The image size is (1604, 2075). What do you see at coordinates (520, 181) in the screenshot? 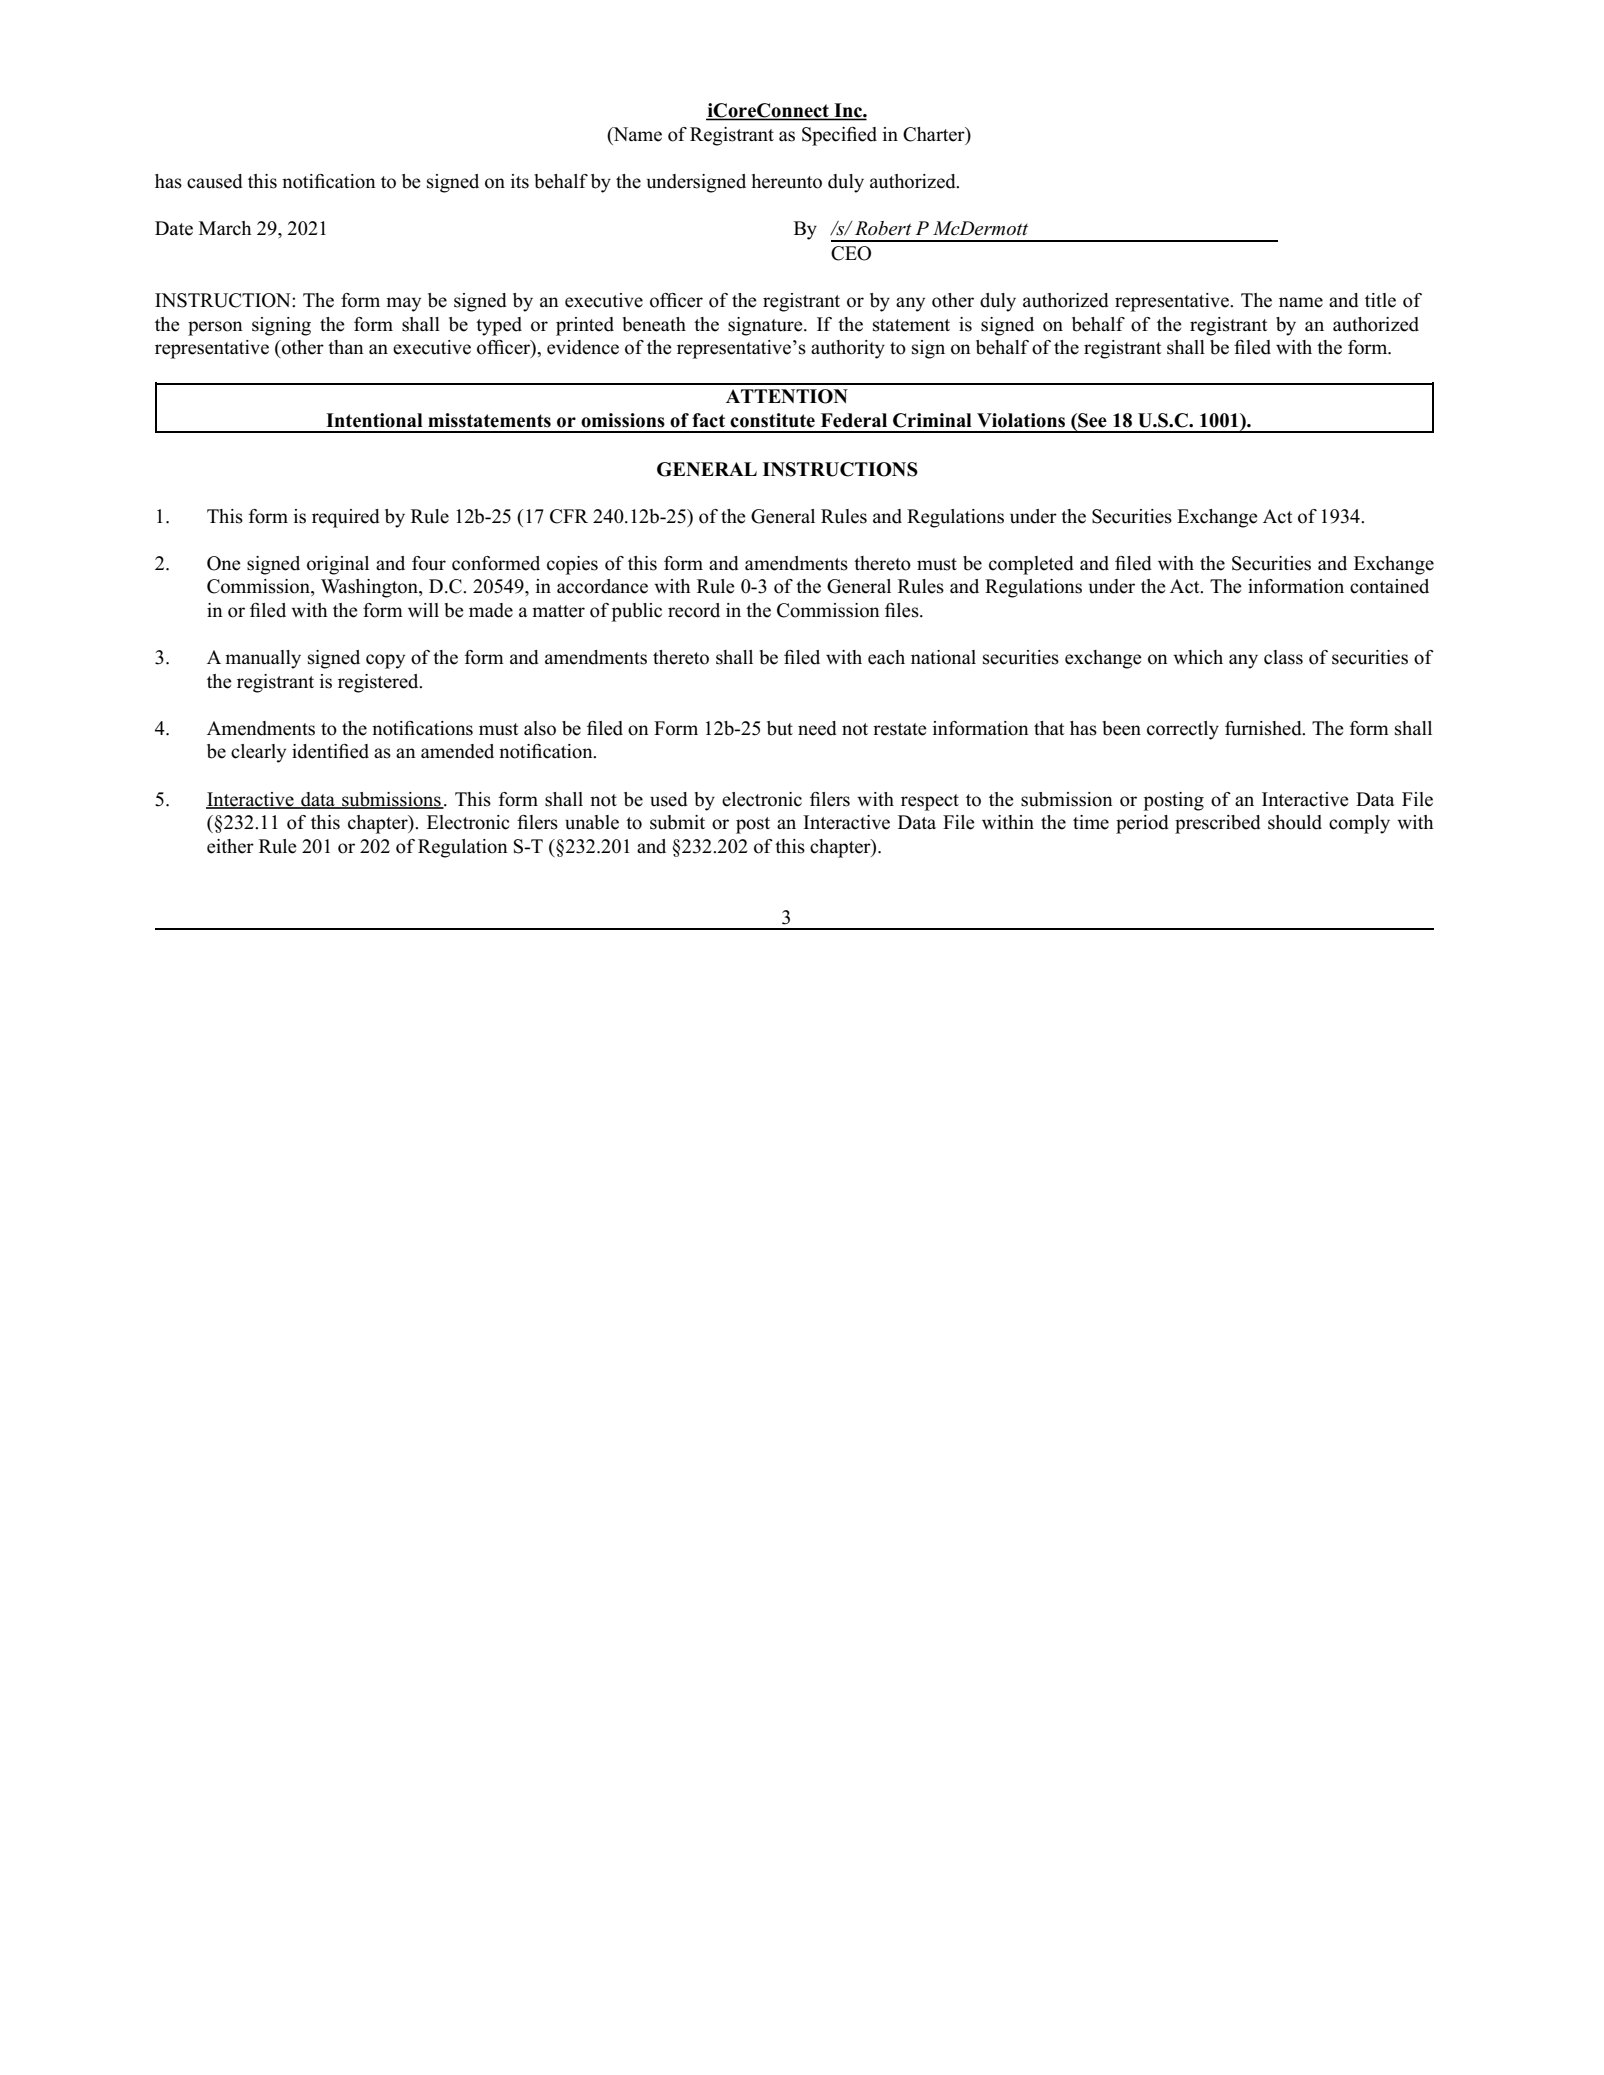
I see `its` at bounding box center [520, 181].
